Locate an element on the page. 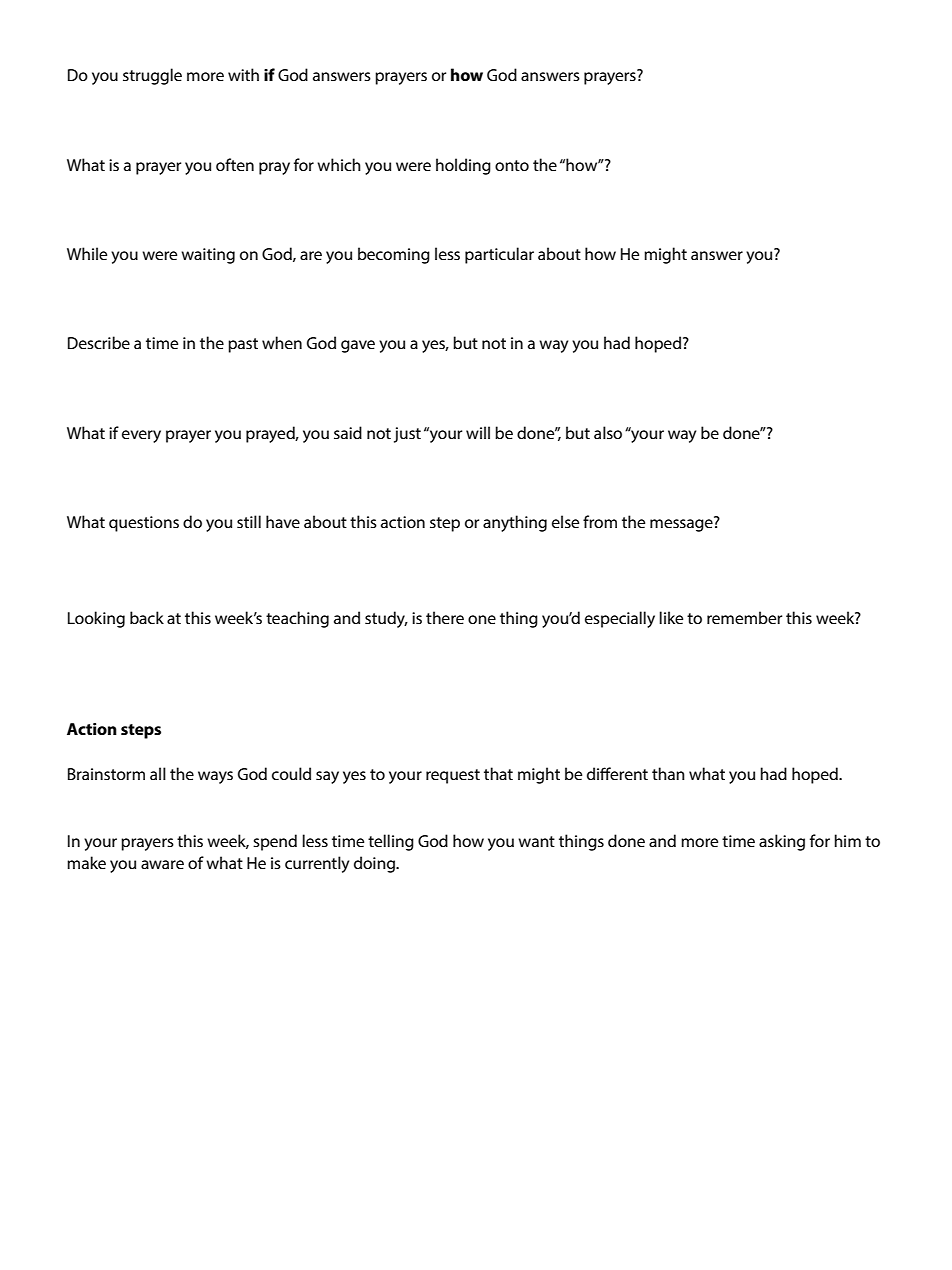  message is located at coordinates (682, 524).
